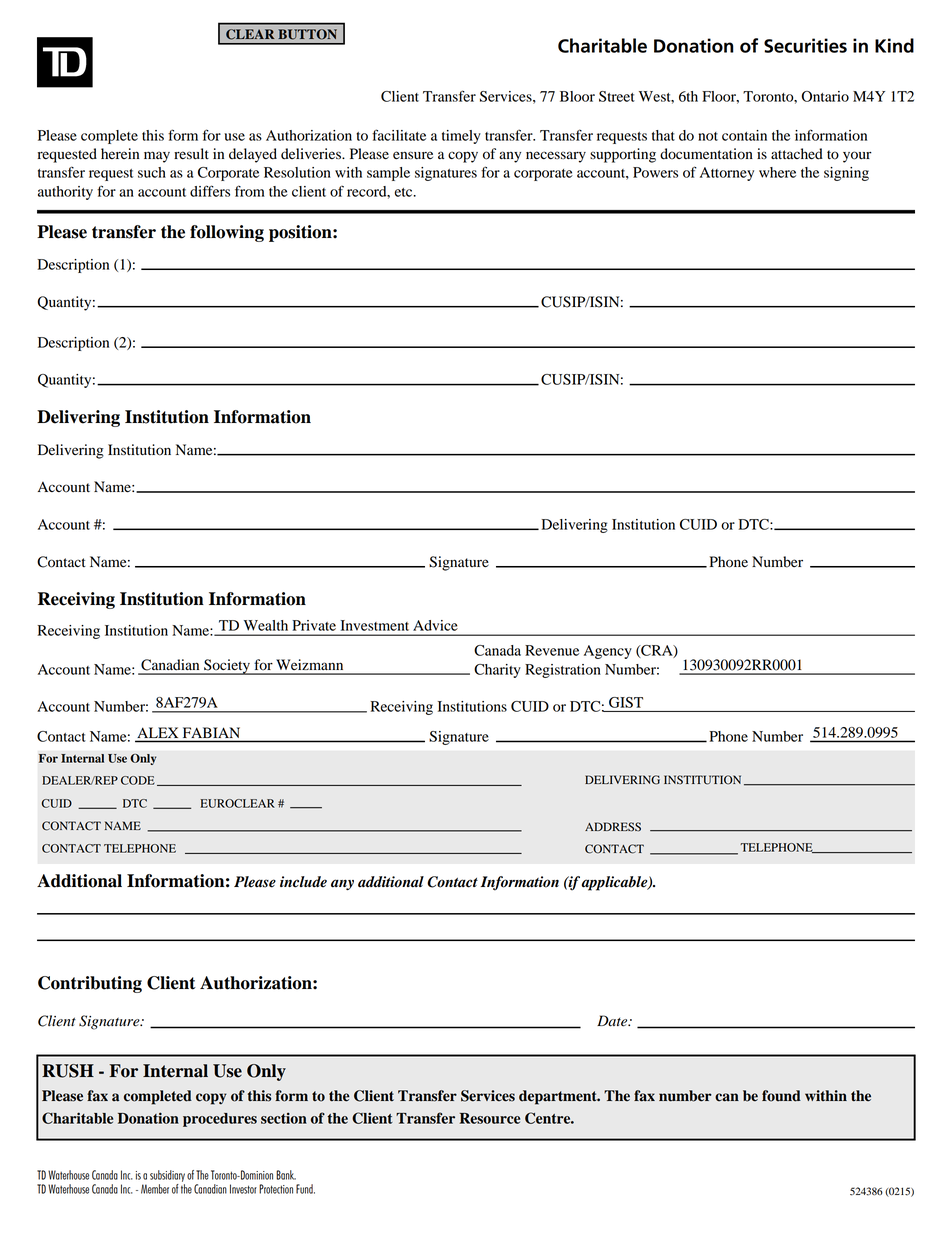  What do you see at coordinates (191, 154) in the screenshot?
I see `result` at bounding box center [191, 154].
